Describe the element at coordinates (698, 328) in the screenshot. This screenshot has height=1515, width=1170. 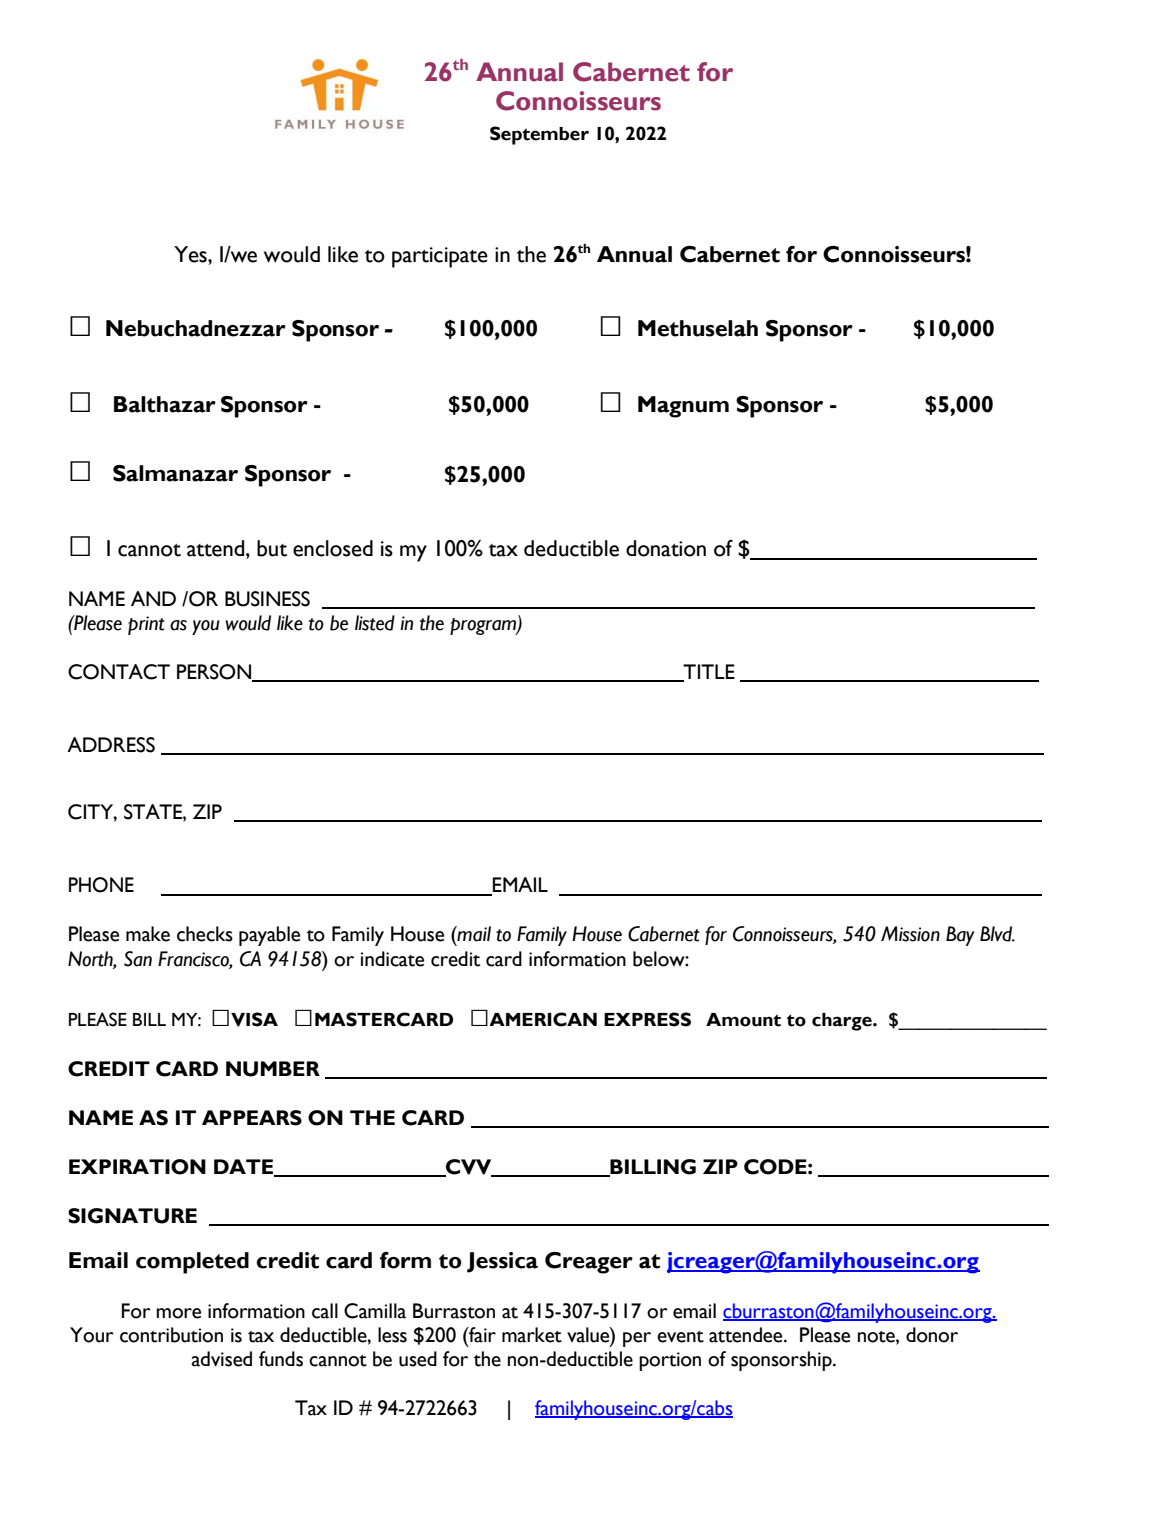
I see `Methuselah` at that location.
